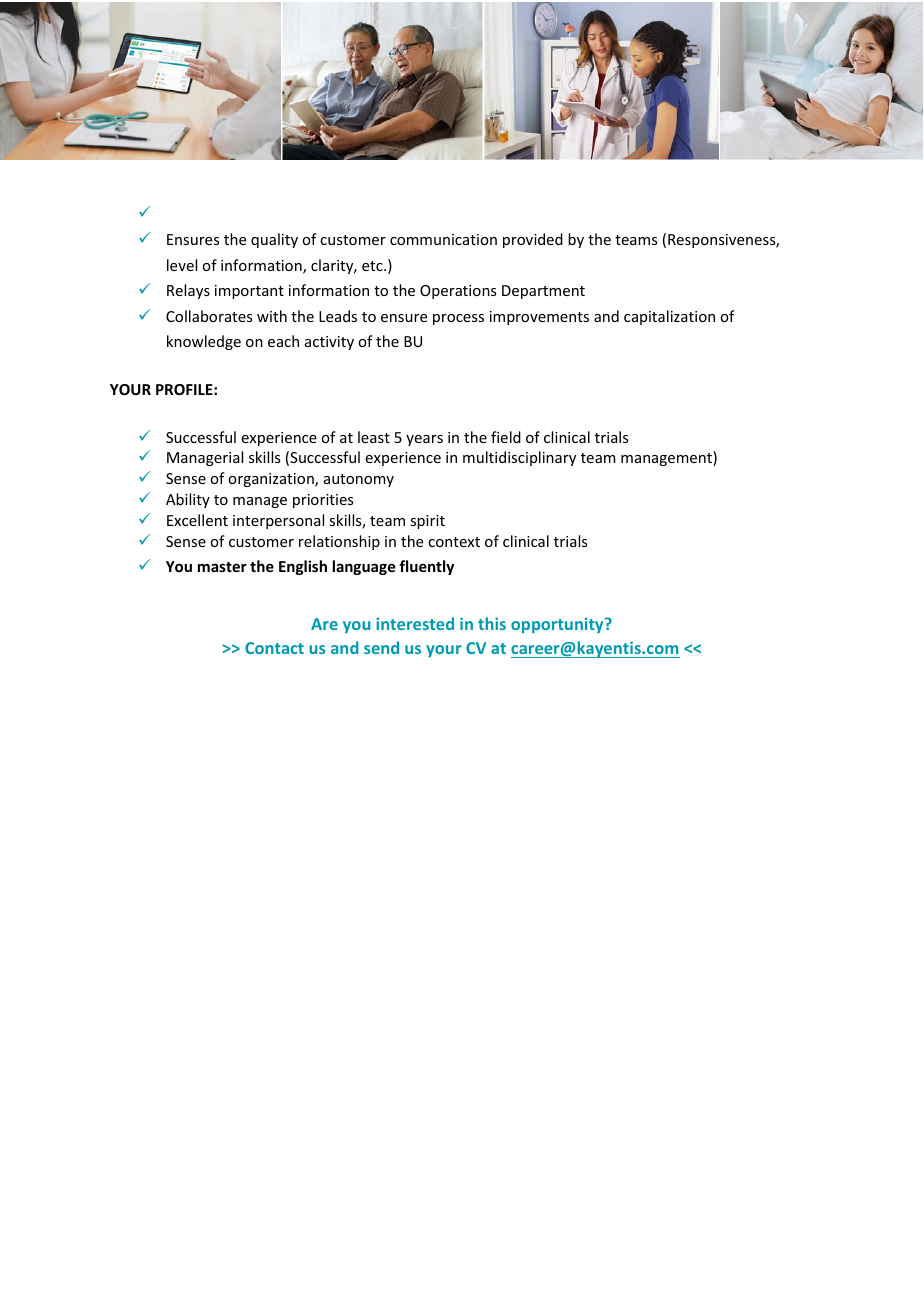  I want to click on Contact, so click(274, 648).
